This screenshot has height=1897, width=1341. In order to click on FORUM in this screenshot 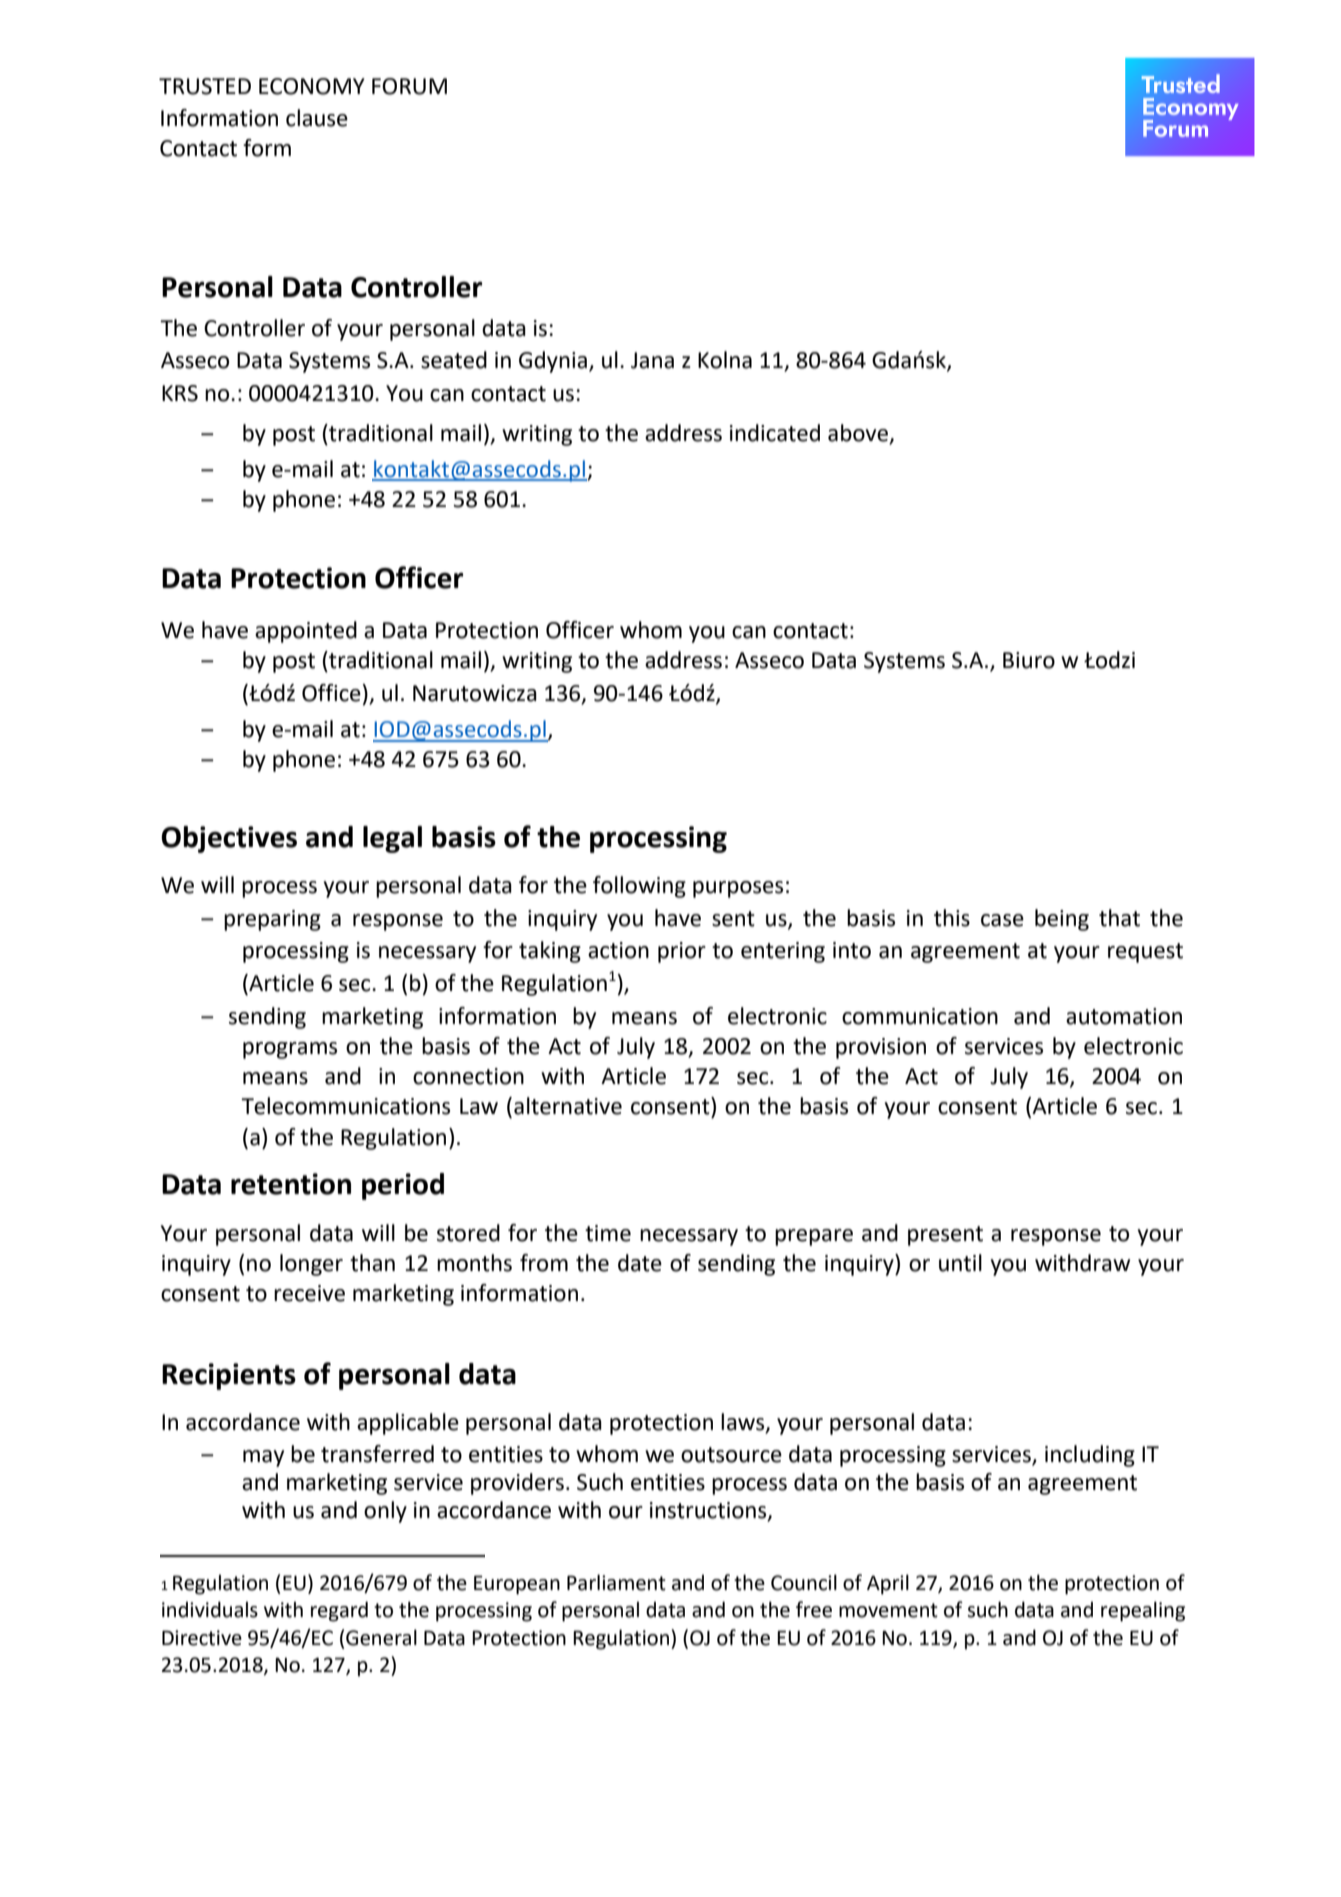, I will do `click(409, 86)`.
